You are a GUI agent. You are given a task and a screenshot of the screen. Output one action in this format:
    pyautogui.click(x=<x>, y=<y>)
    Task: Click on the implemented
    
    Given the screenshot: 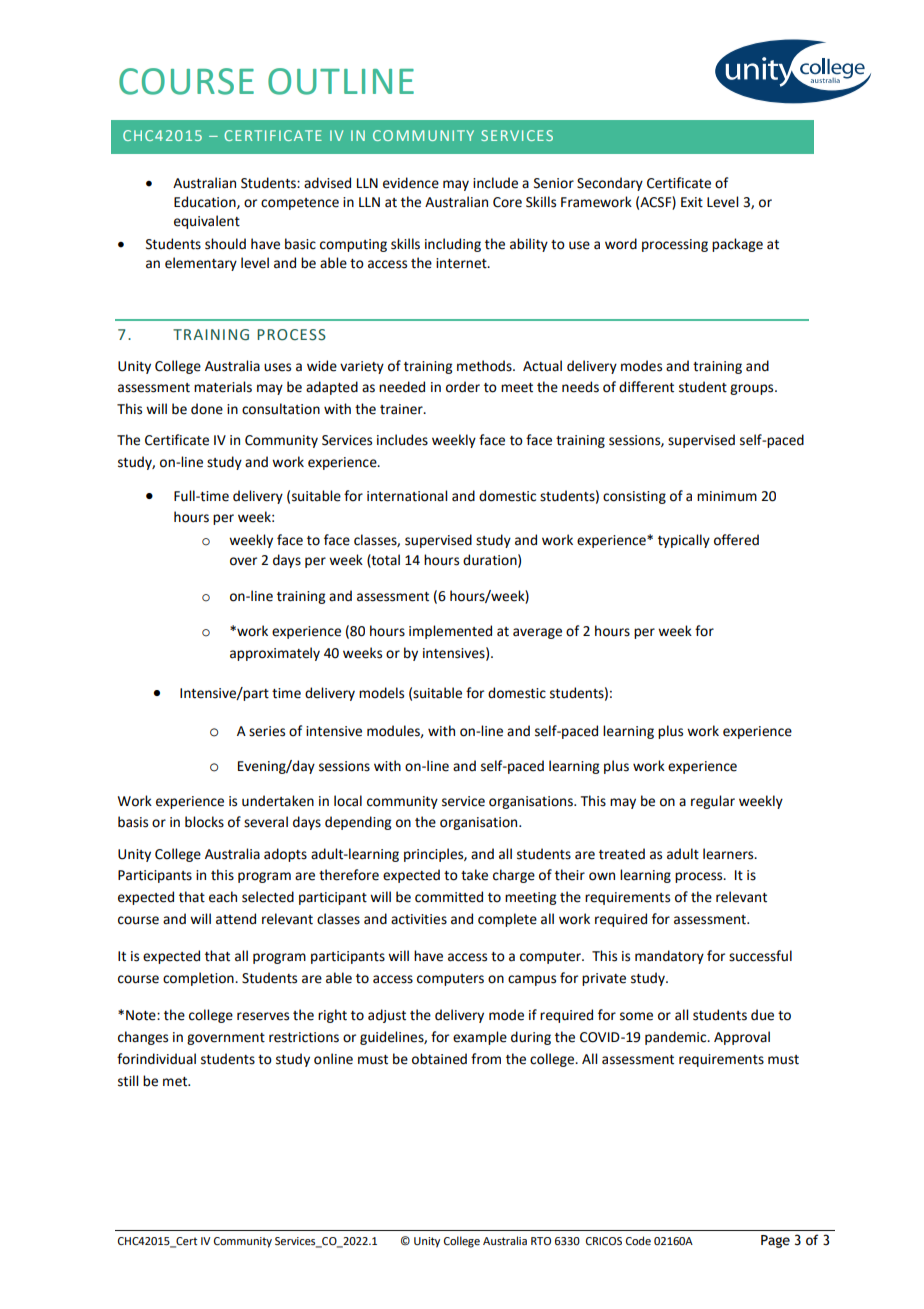 What is the action you would take?
    pyautogui.click(x=450, y=632)
